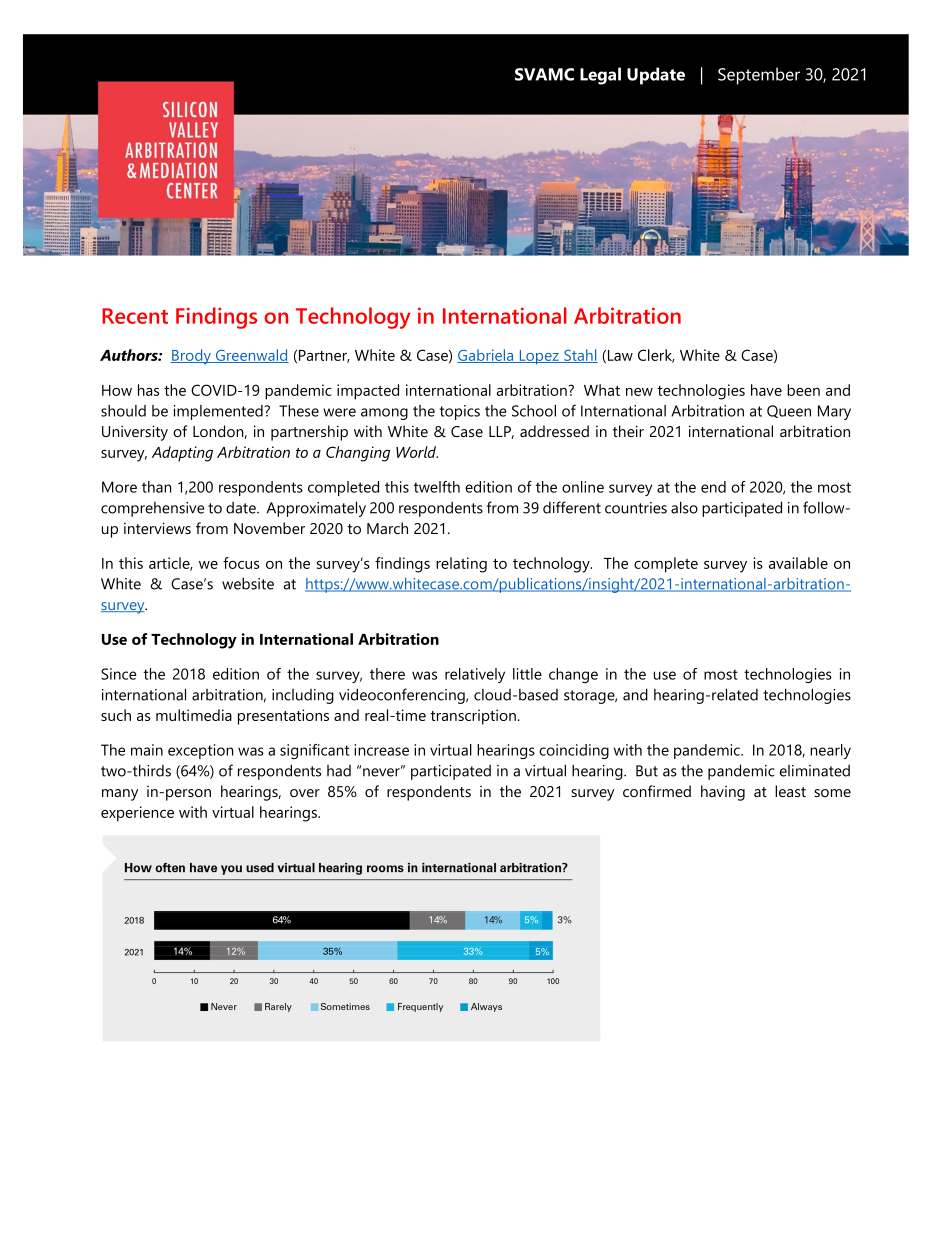 Image resolution: width=952 pixels, height=1233 pixels. What do you see at coordinates (580, 356) in the screenshot?
I see `Stahl` at bounding box center [580, 356].
